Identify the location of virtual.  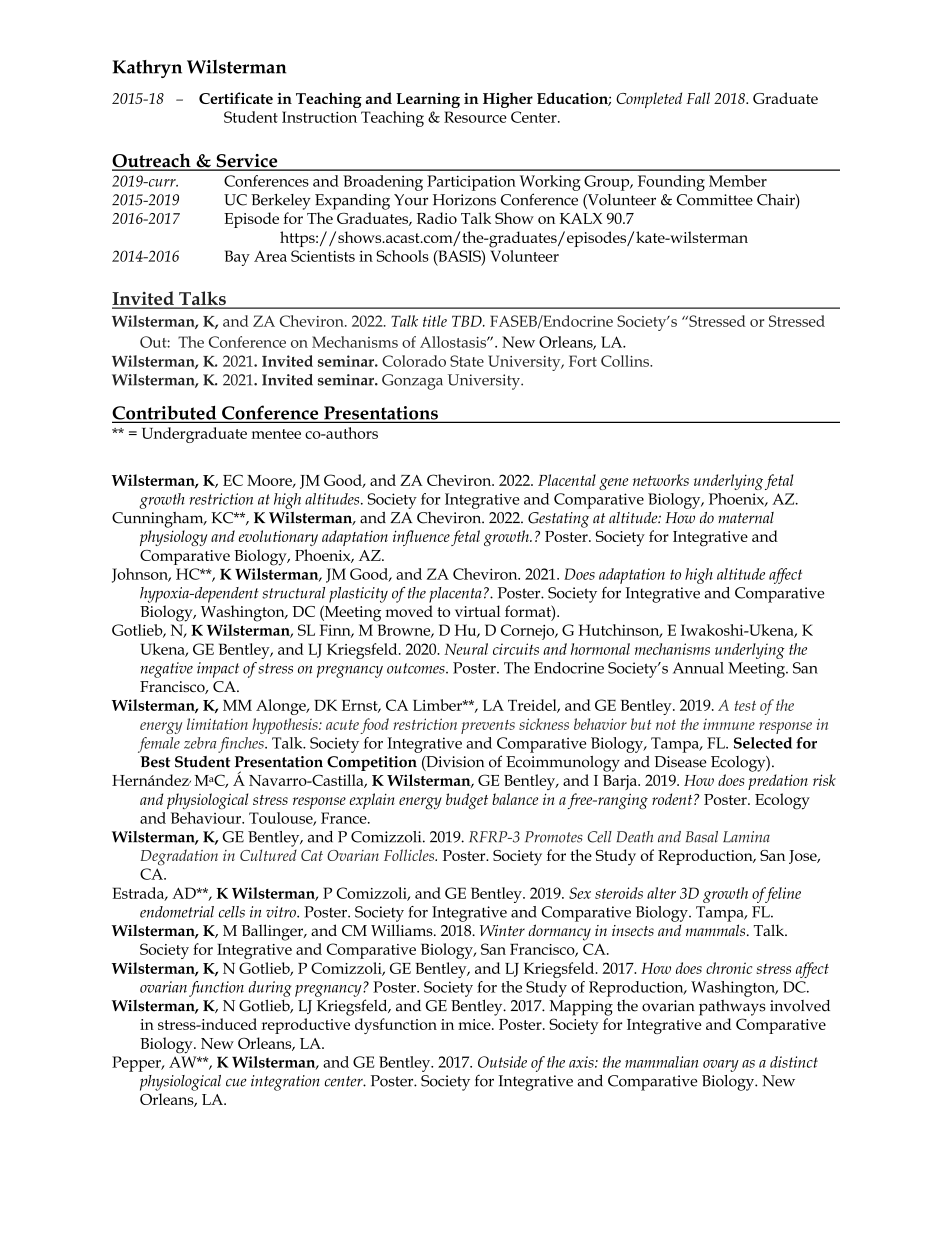
(477, 611).
